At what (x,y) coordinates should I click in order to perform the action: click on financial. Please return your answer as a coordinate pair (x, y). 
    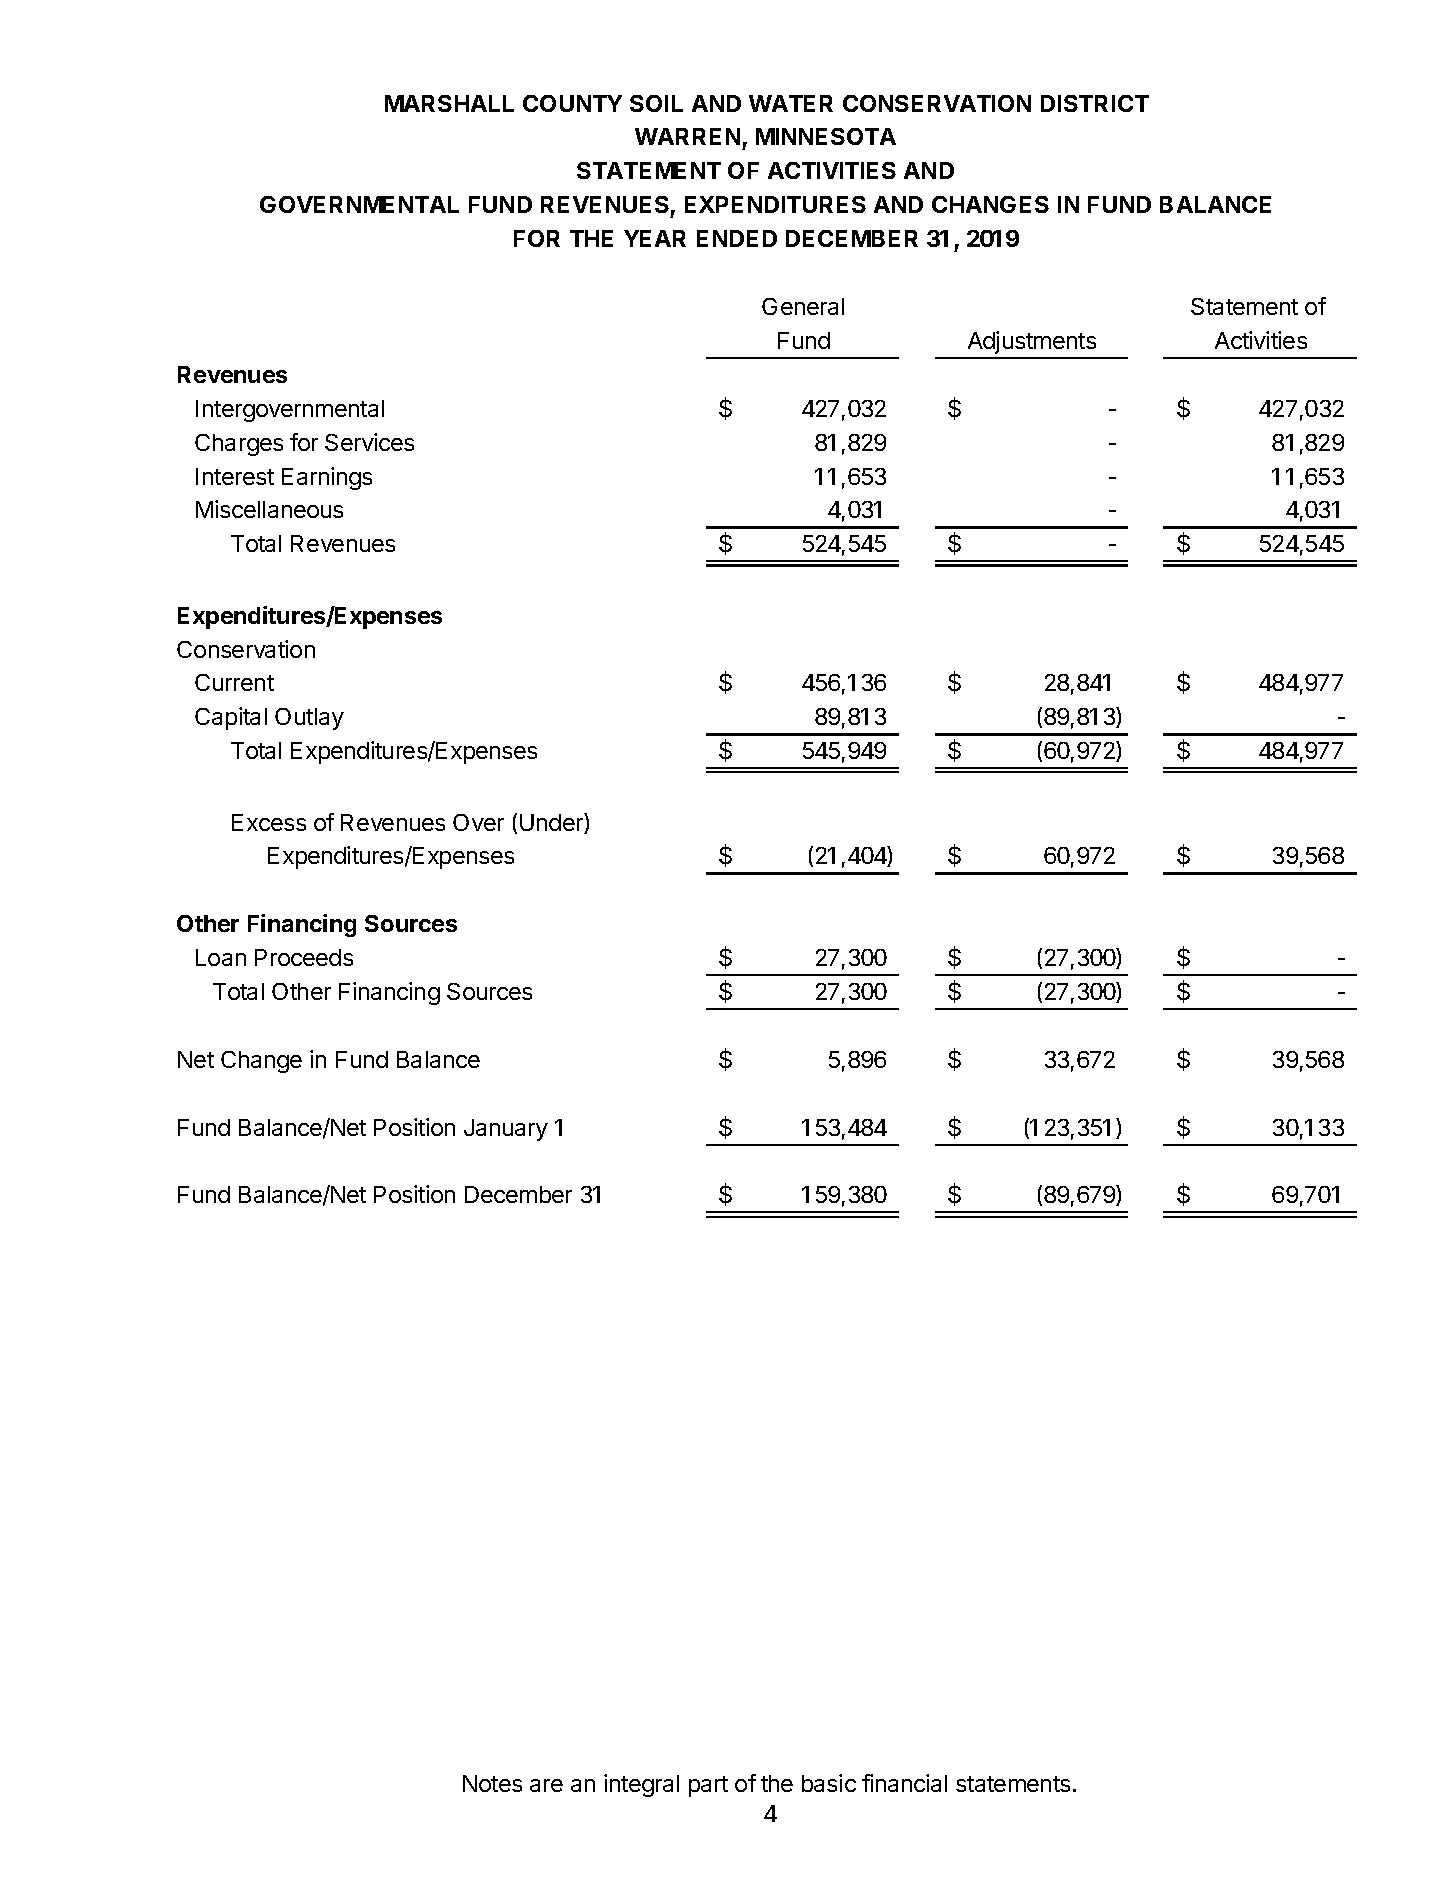
    Looking at the image, I should click on (904, 1783).
